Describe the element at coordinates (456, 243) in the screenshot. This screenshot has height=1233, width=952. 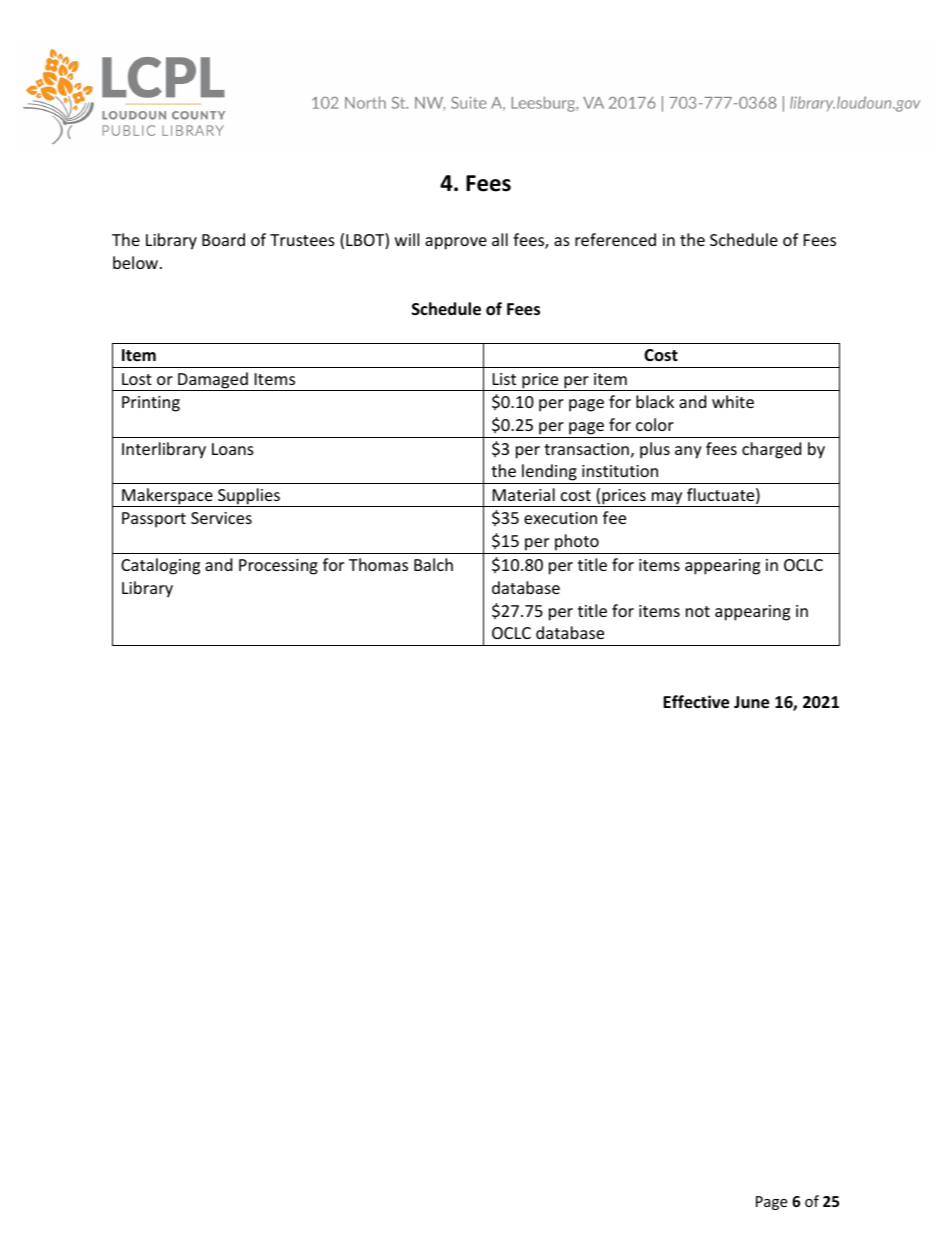
I see `approve` at that location.
